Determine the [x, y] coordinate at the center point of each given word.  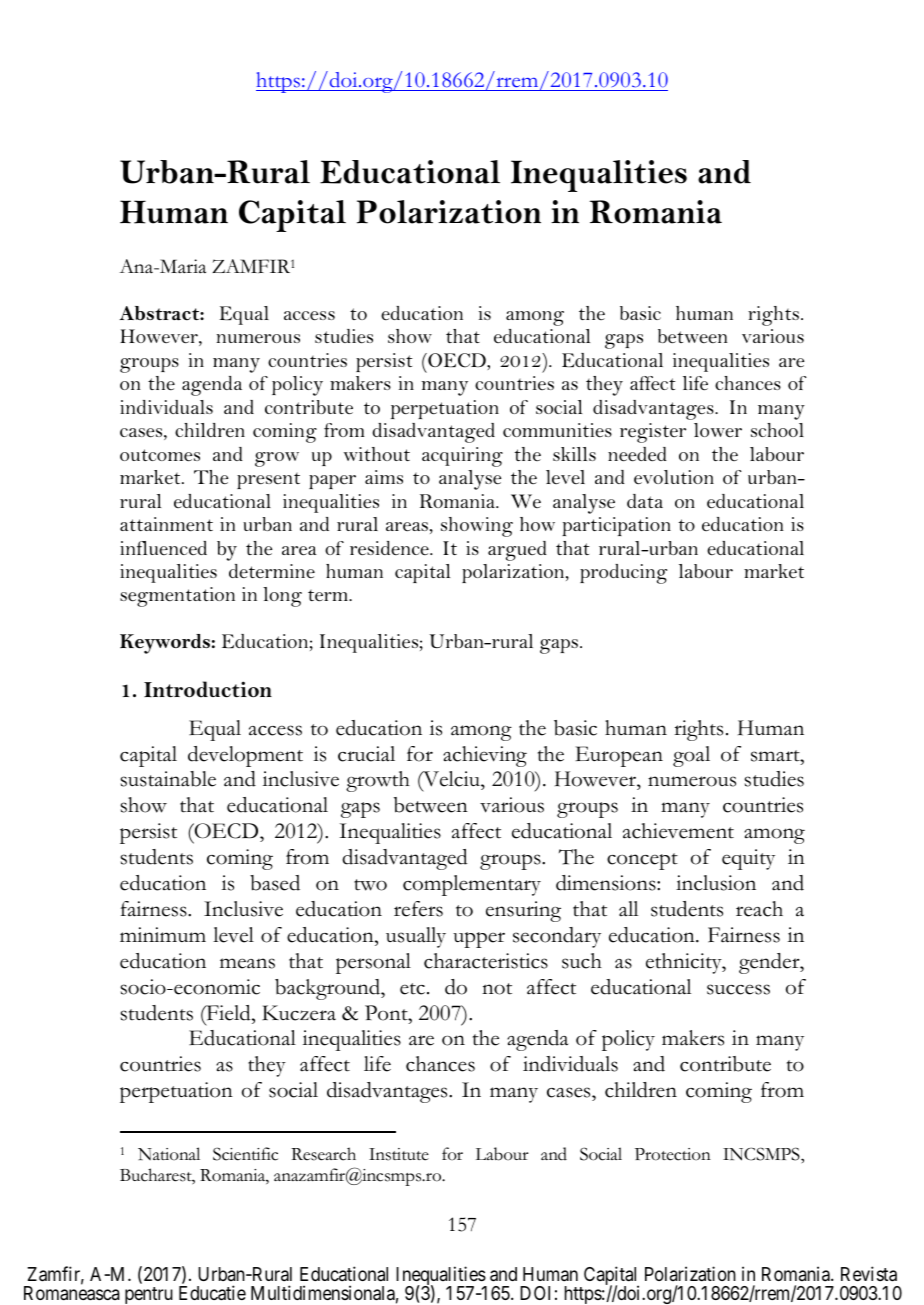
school [777, 430]
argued [517, 551]
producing [623, 574]
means [247, 963]
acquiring [462, 457]
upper [479, 940]
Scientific [245, 1154]
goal [691, 756]
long [282, 597]
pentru [149, 1295]
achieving [485, 756]
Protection [673, 1154]
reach [759, 909]
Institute [399, 1154]
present [268, 481]
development [245, 756]
